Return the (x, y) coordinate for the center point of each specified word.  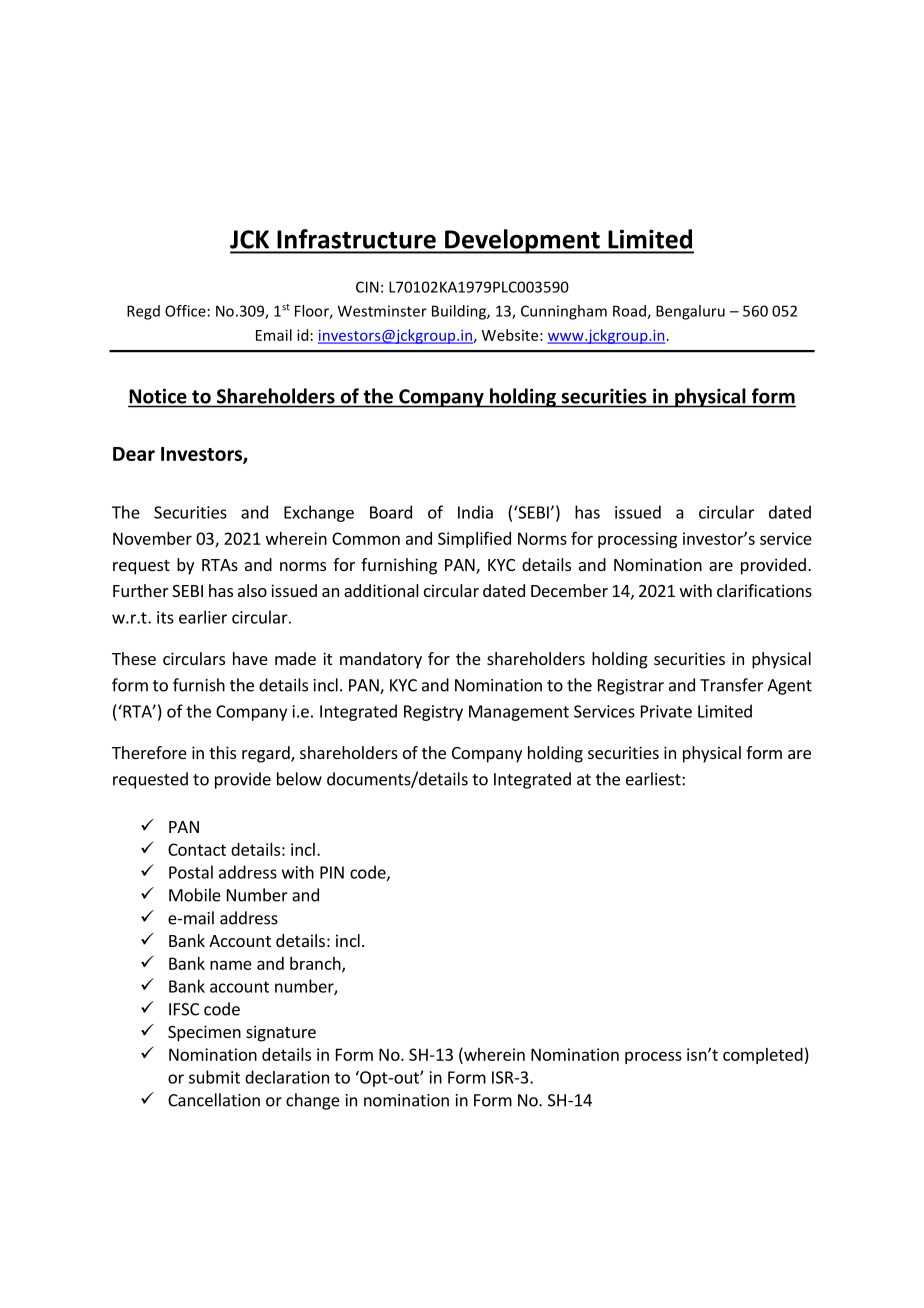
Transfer (731, 685)
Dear (134, 454)
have (250, 658)
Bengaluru (690, 312)
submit (214, 1077)
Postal (191, 872)
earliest (654, 779)
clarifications (764, 590)
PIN (332, 872)
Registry (433, 713)
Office (185, 311)
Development (522, 241)
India (475, 512)
